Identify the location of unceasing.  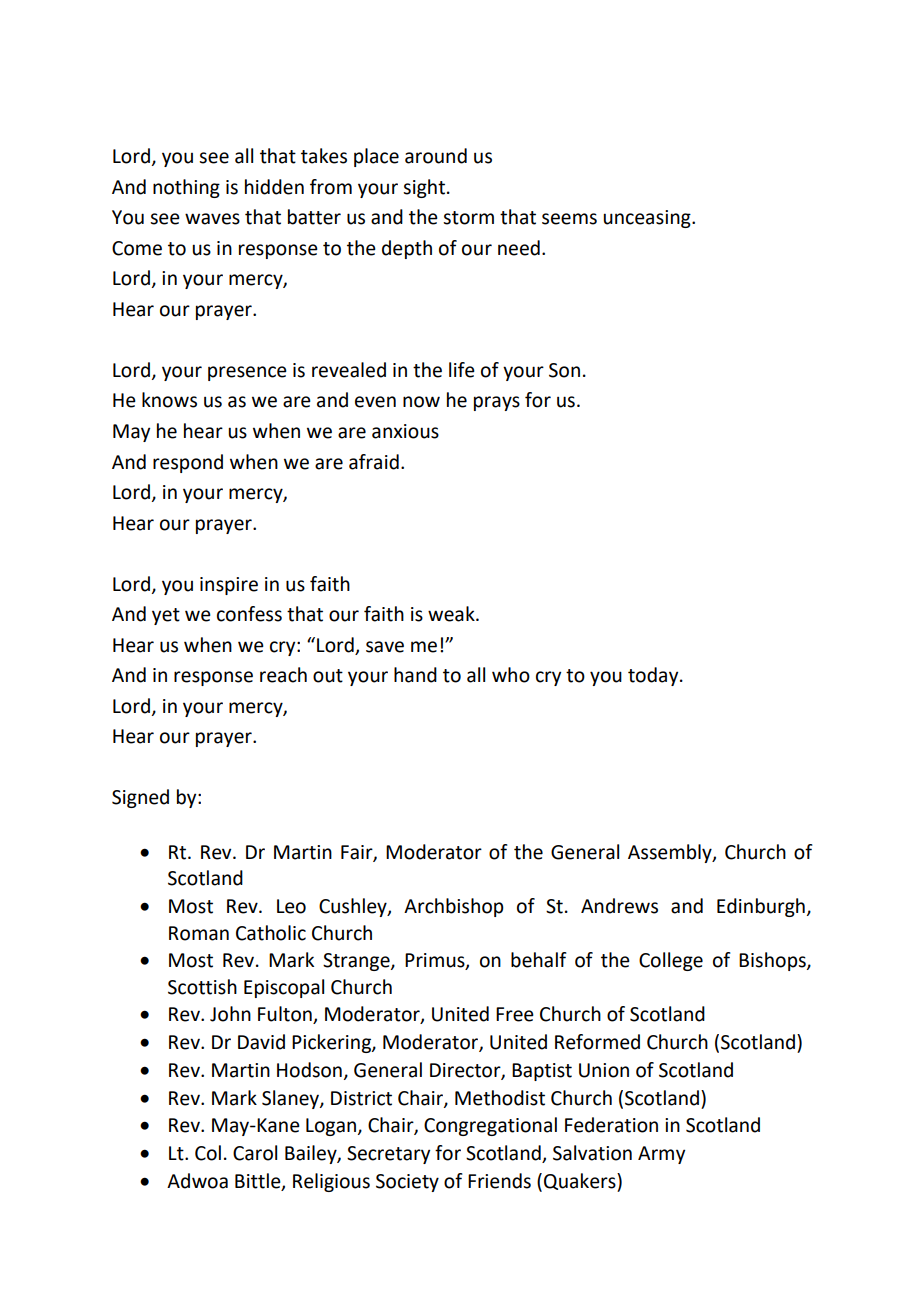
(648, 219).
